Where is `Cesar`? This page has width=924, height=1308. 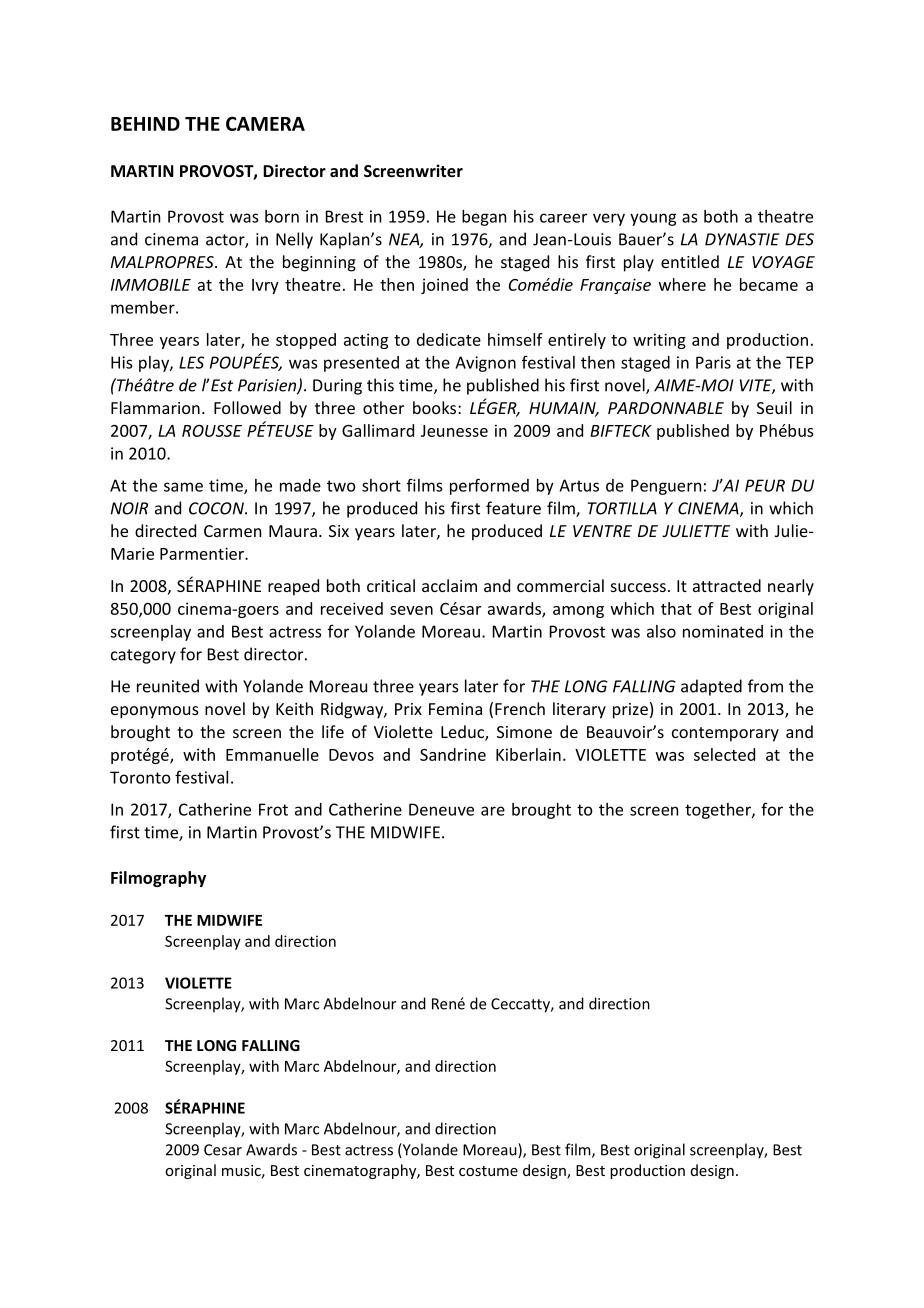 Cesar is located at coordinates (223, 1150).
